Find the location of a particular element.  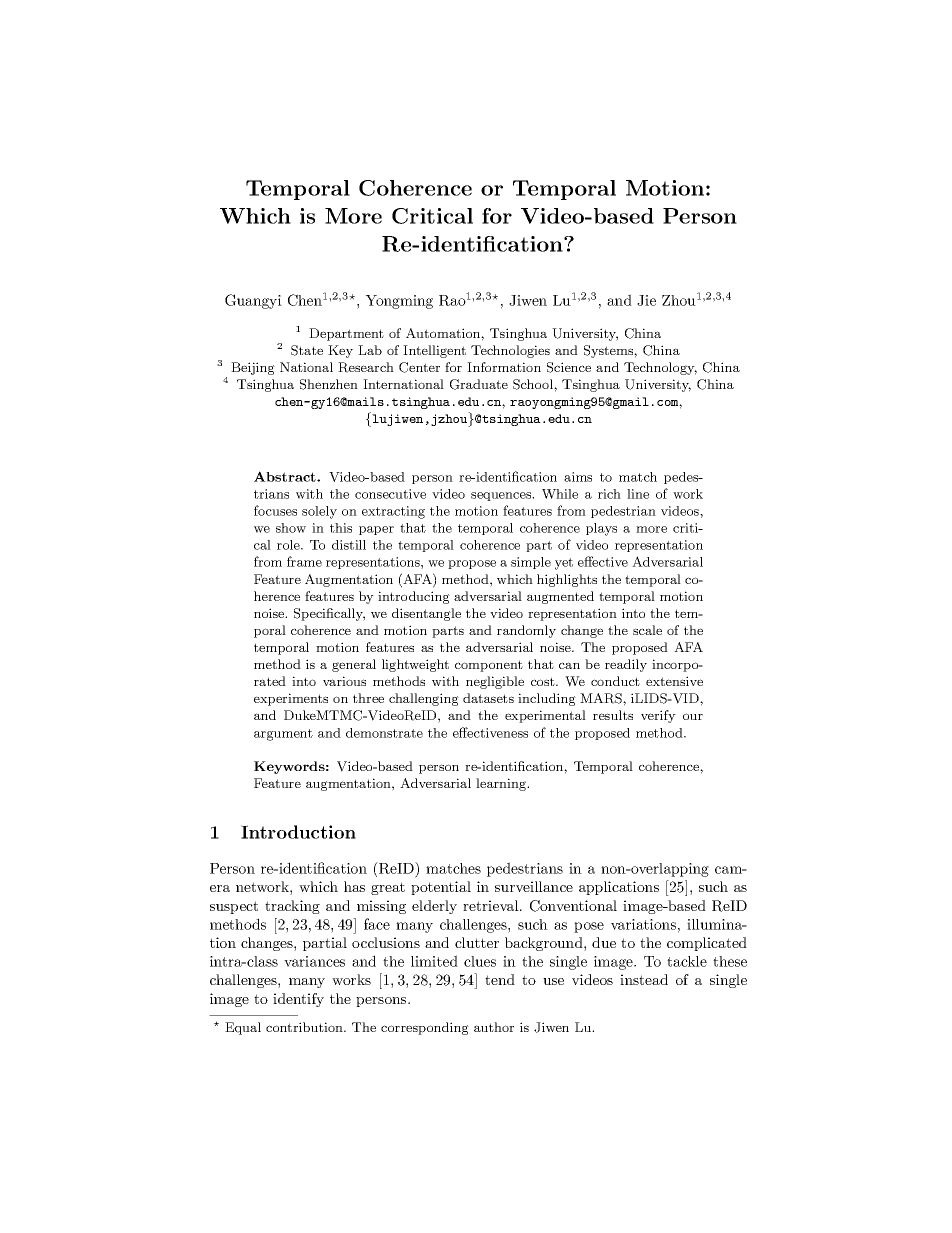

Jie is located at coordinates (646, 300).
